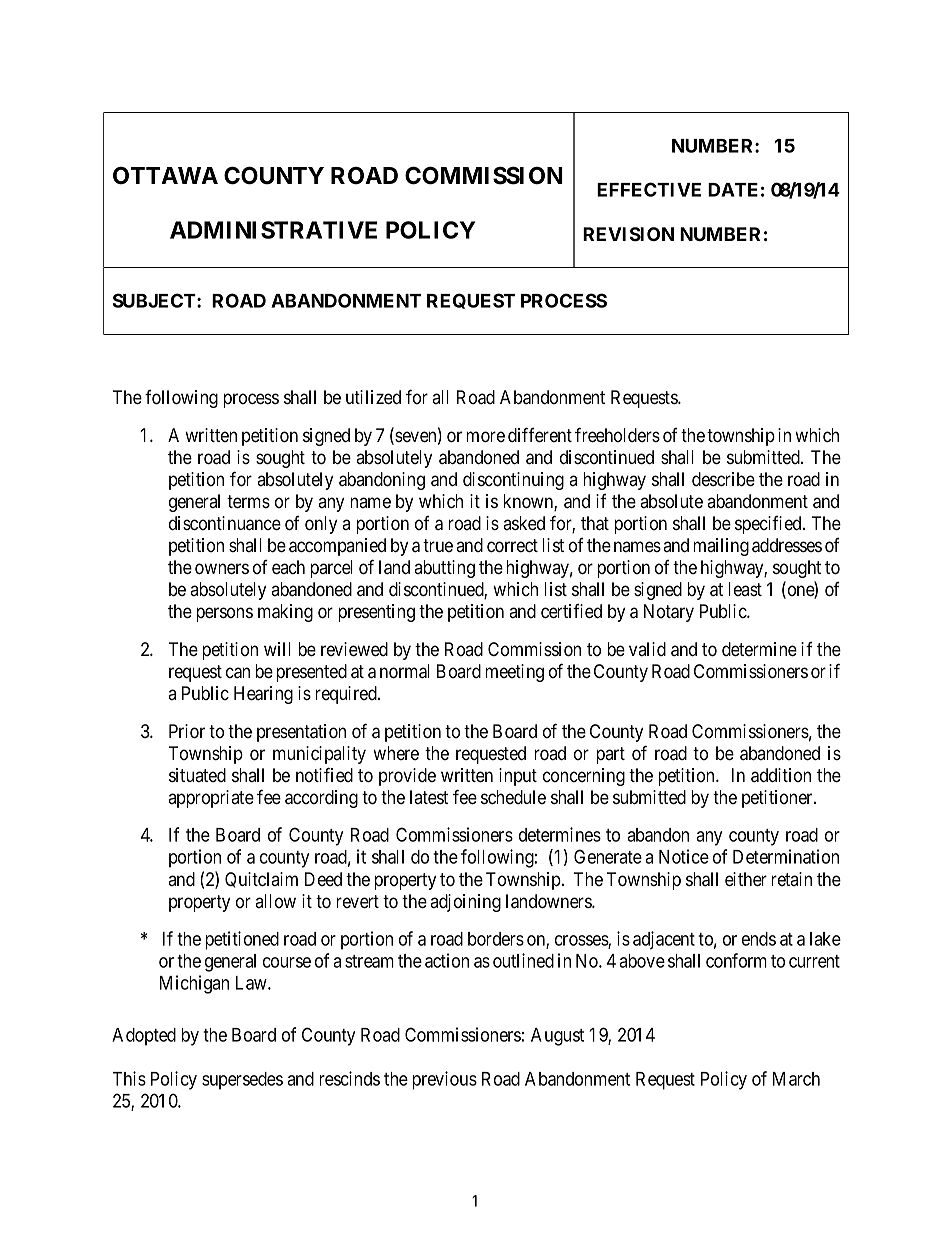  I want to click on discontinuance, so click(225, 523).
